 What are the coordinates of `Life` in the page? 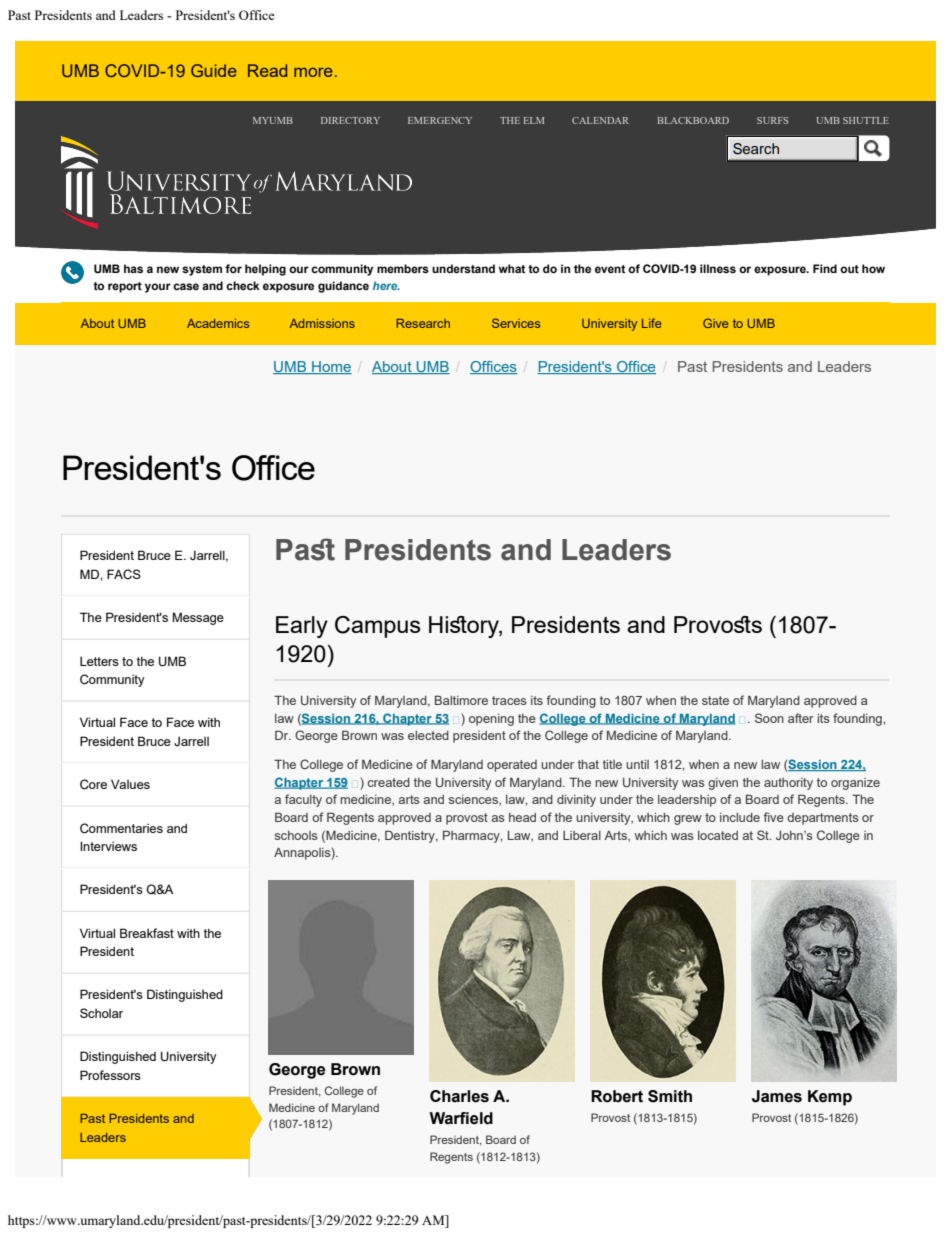 It's located at (651, 323).
